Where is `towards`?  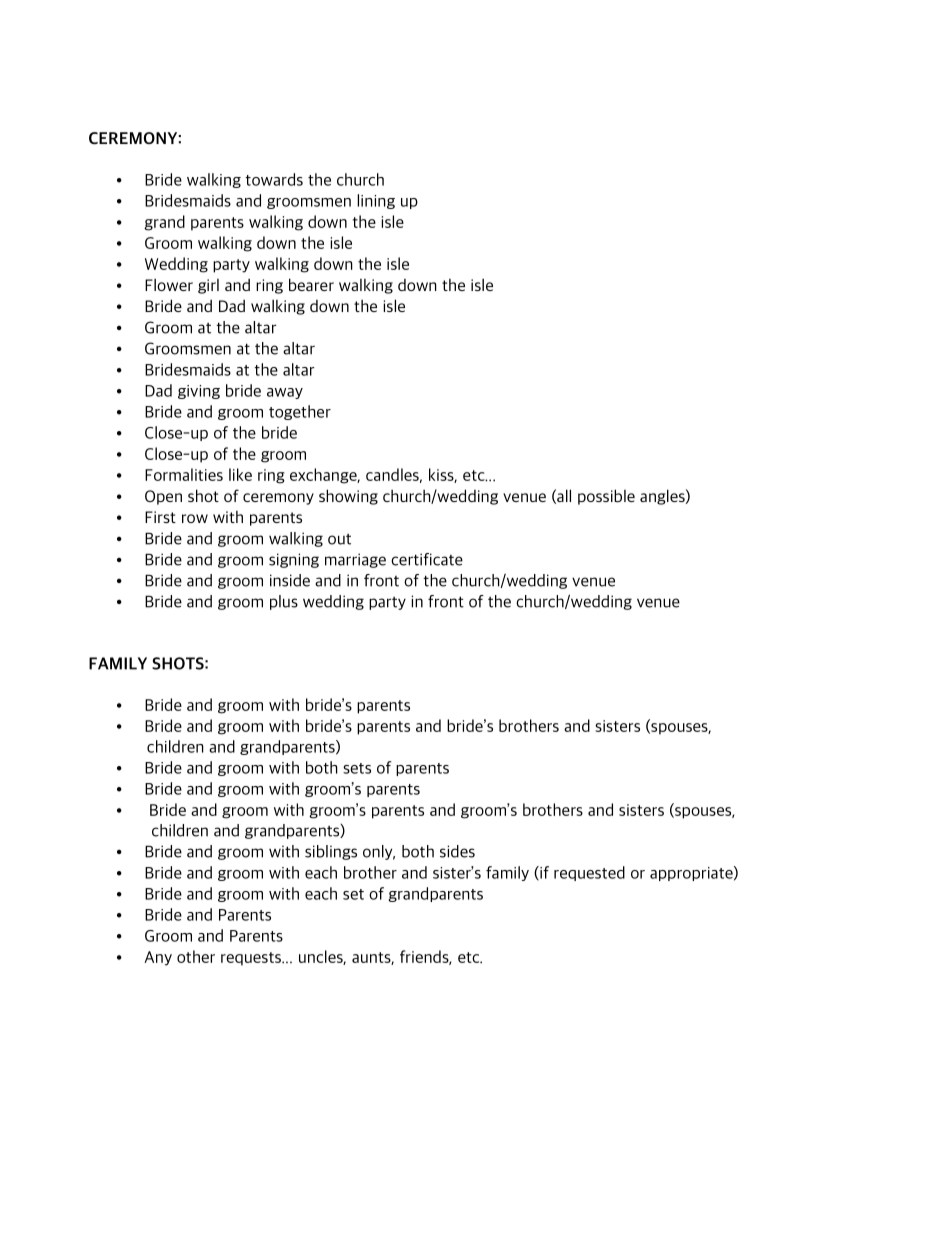 towards is located at coordinates (274, 179).
